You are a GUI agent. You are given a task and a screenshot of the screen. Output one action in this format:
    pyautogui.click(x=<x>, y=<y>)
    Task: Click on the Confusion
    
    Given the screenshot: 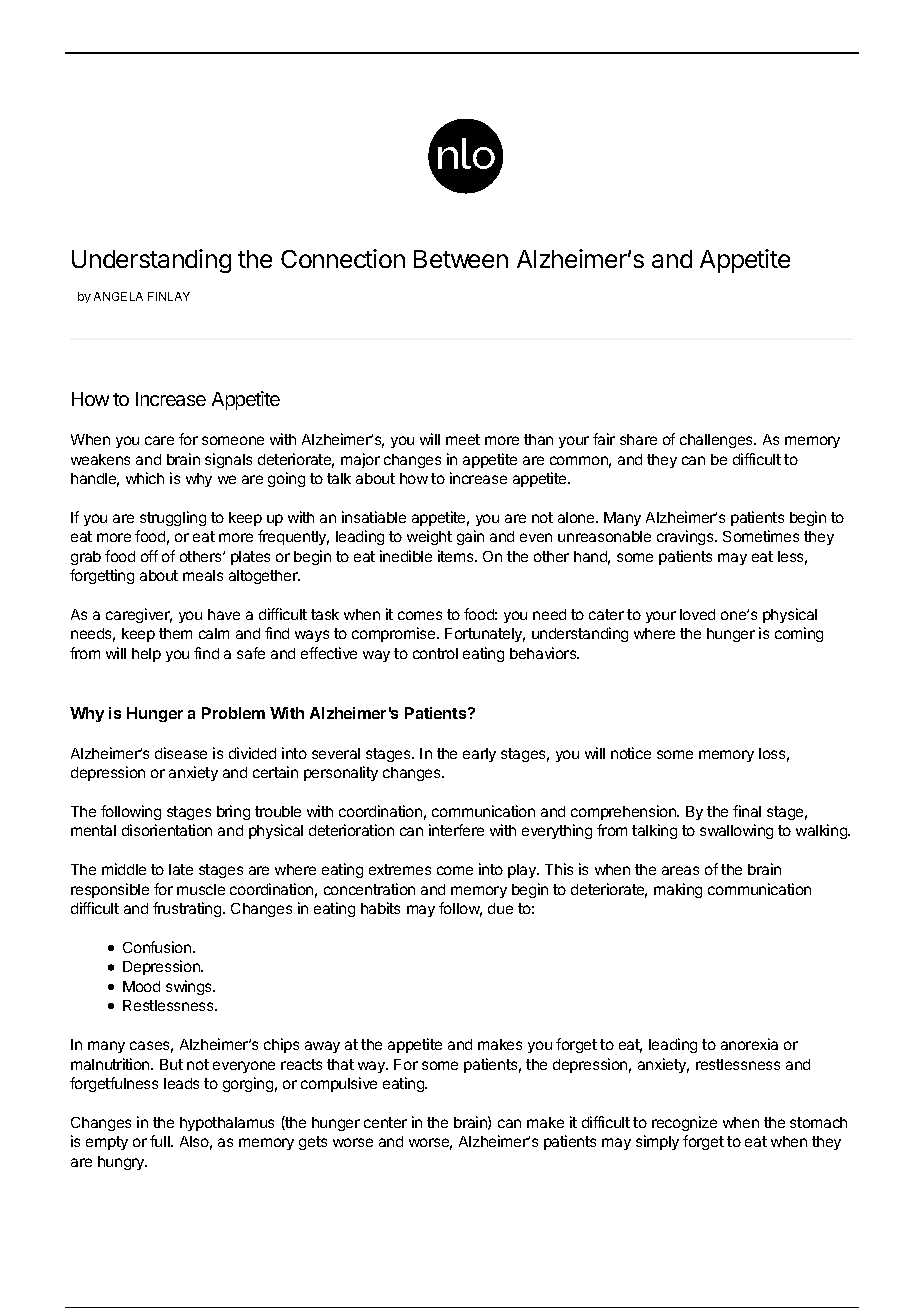 What is the action you would take?
    pyautogui.click(x=158, y=947)
